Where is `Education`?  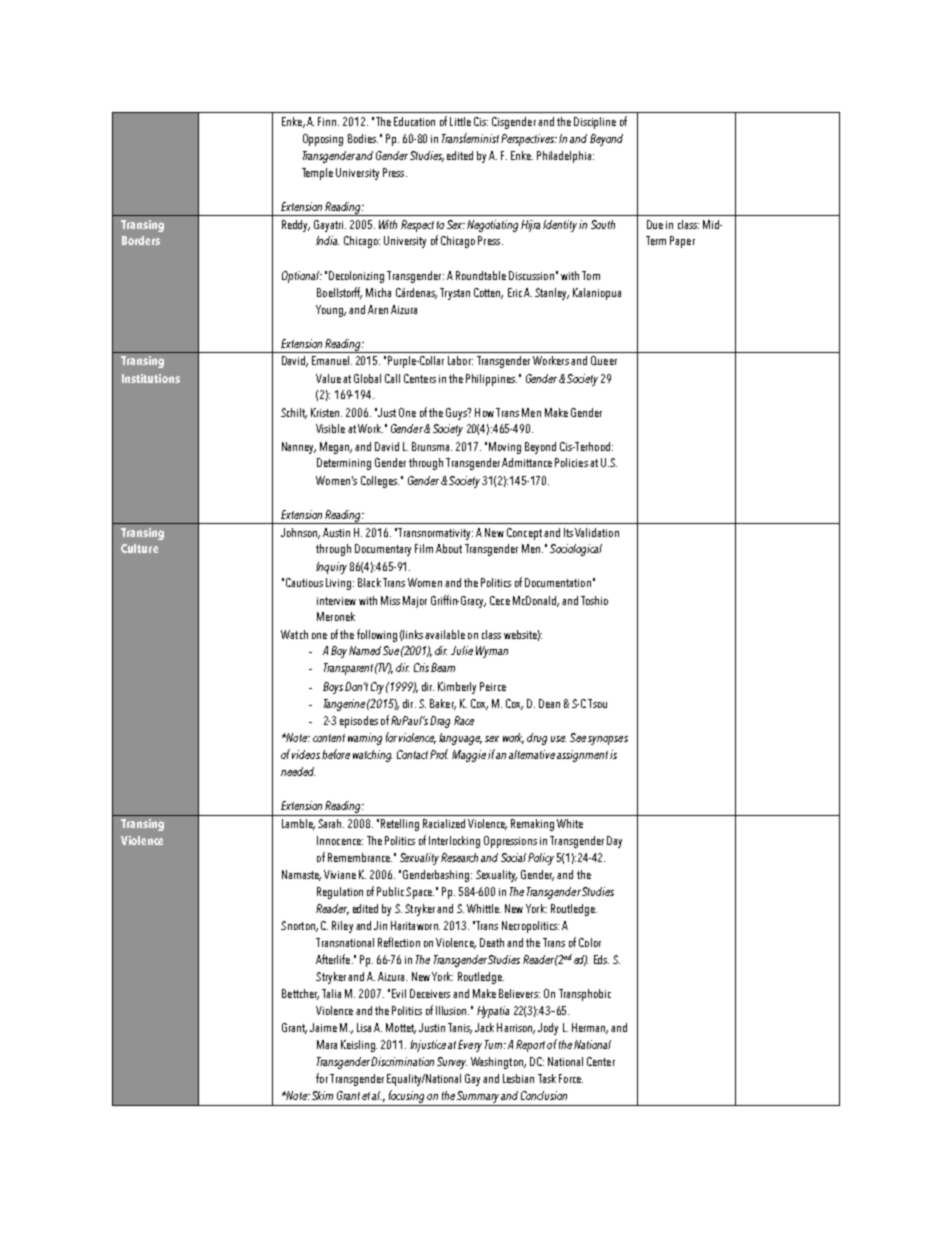 Education is located at coordinates (414, 121).
